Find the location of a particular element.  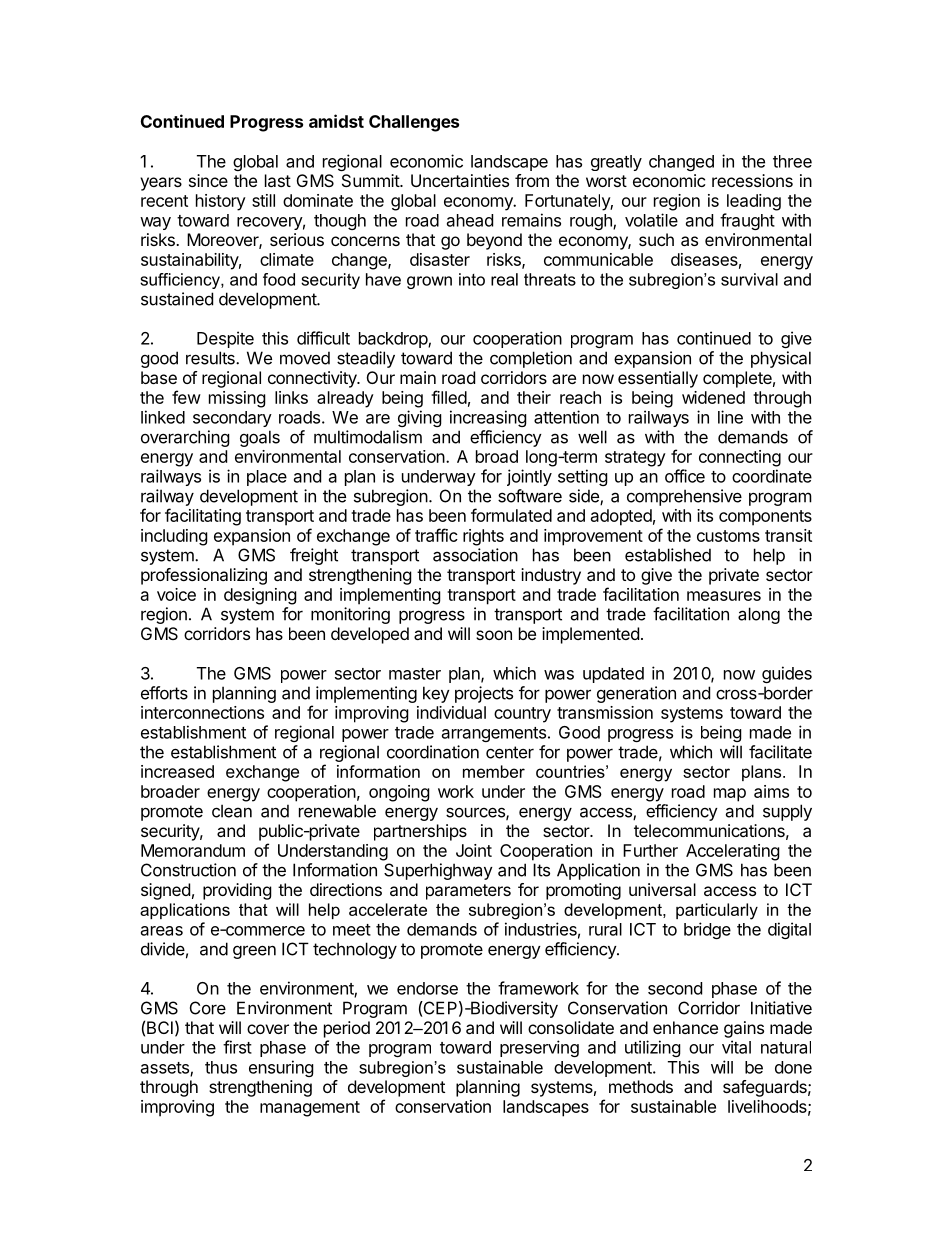

projects is located at coordinates (484, 694).
